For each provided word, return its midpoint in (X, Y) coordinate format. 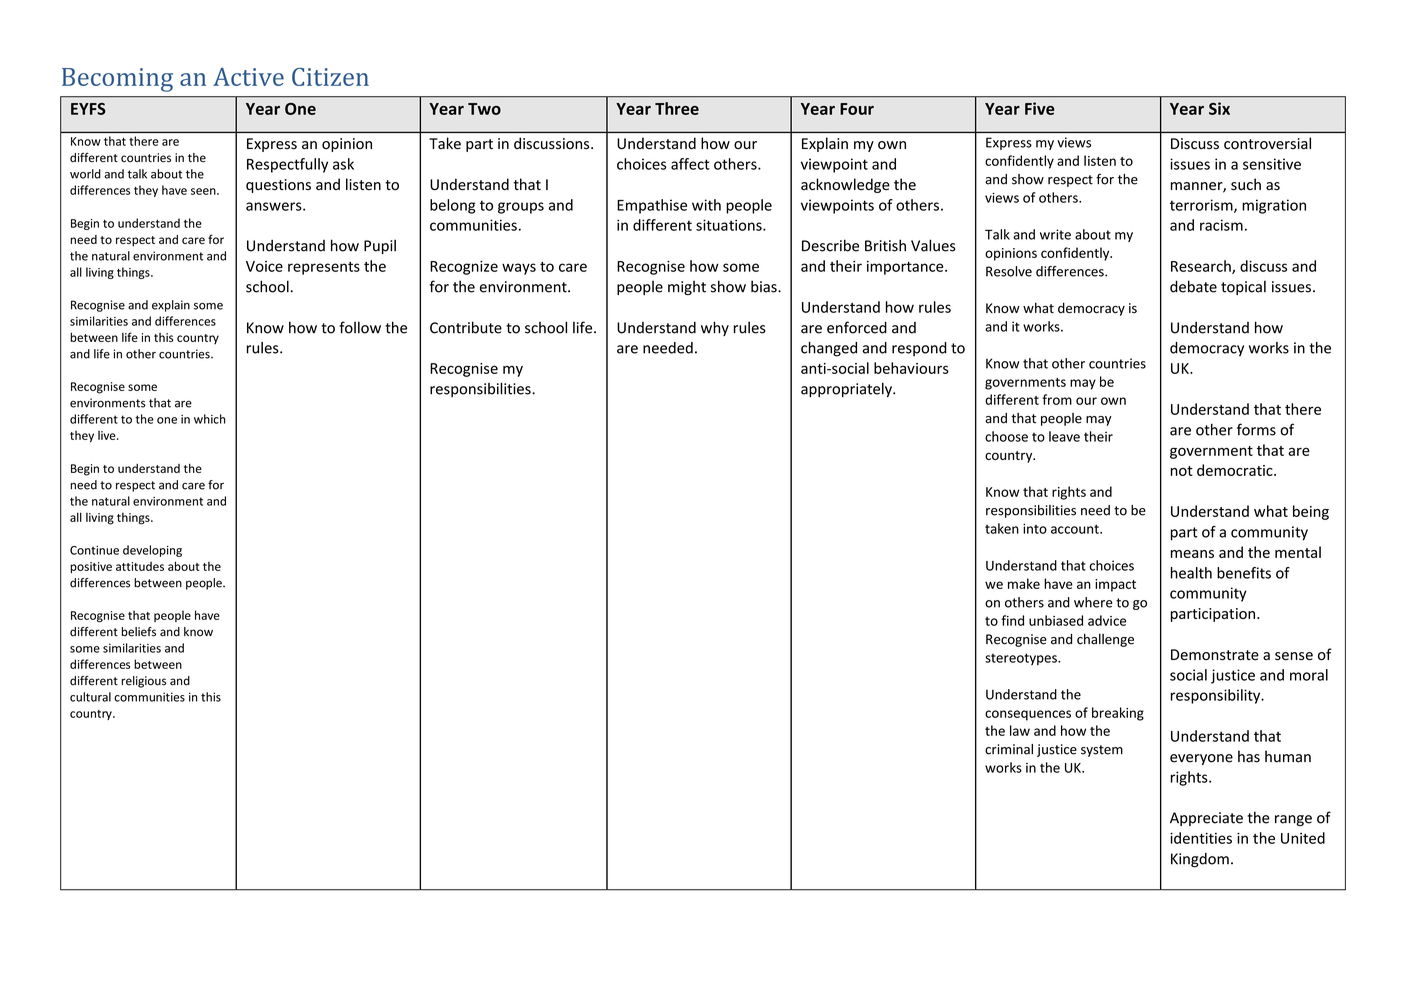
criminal (1009, 749)
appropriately (847, 390)
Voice (264, 266)
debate (1193, 286)
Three (677, 108)
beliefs (139, 632)
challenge (1105, 640)
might (687, 288)
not (1182, 471)
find (1012, 620)
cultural (90, 697)
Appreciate (1206, 819)
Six (1219, 108)
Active (248, 77)
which (210, 419)
